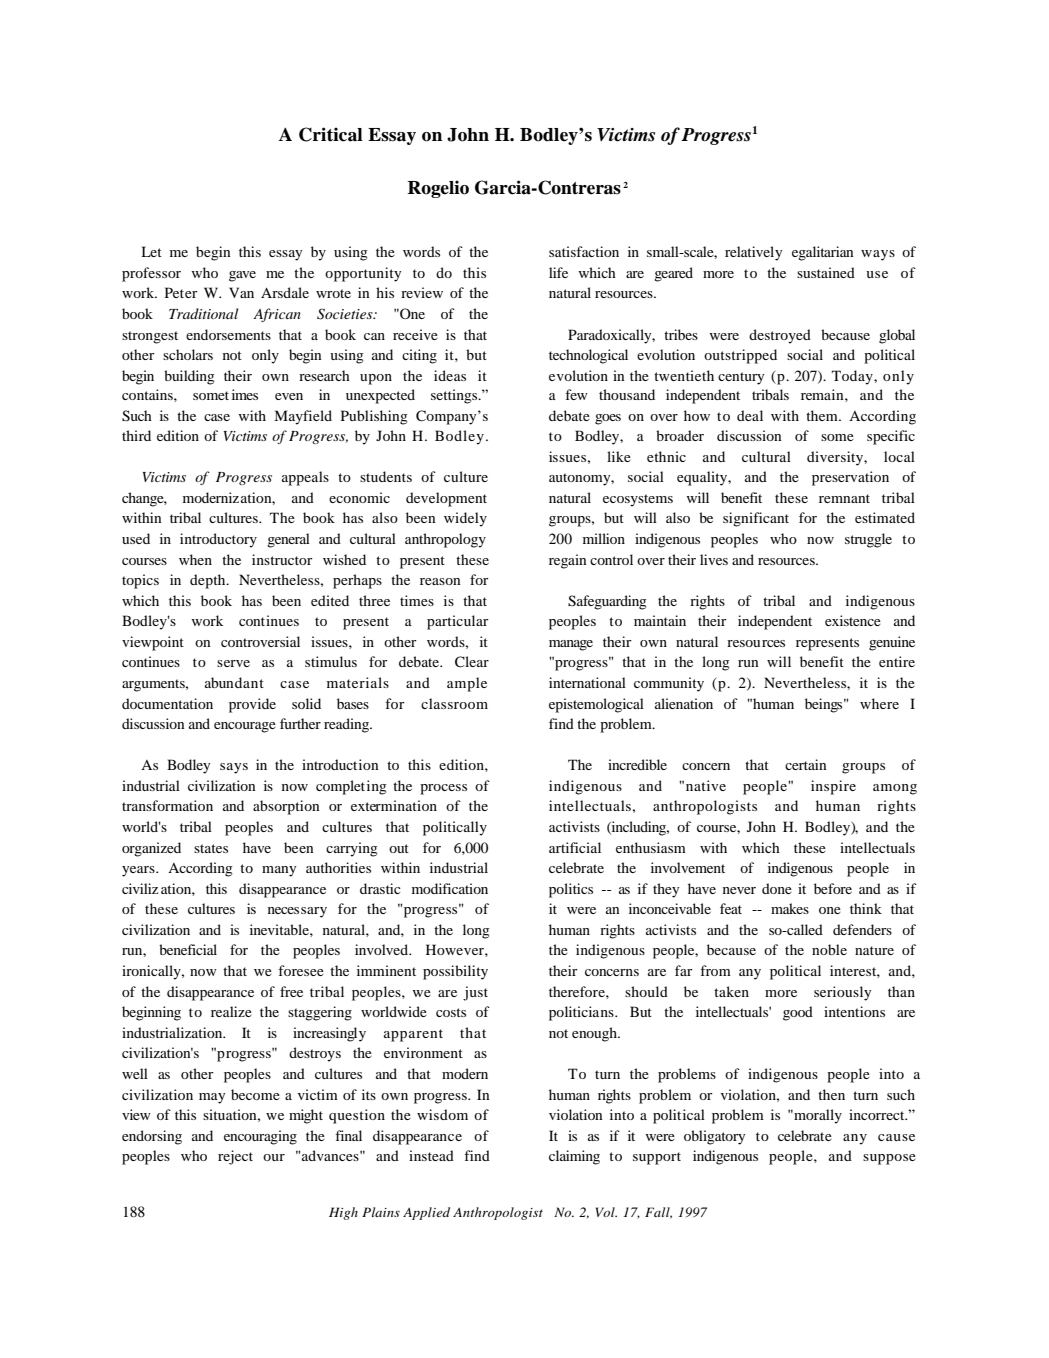 This screenshot has width=1049, height=1358. I want to click on Critical, so click(331, 134).
